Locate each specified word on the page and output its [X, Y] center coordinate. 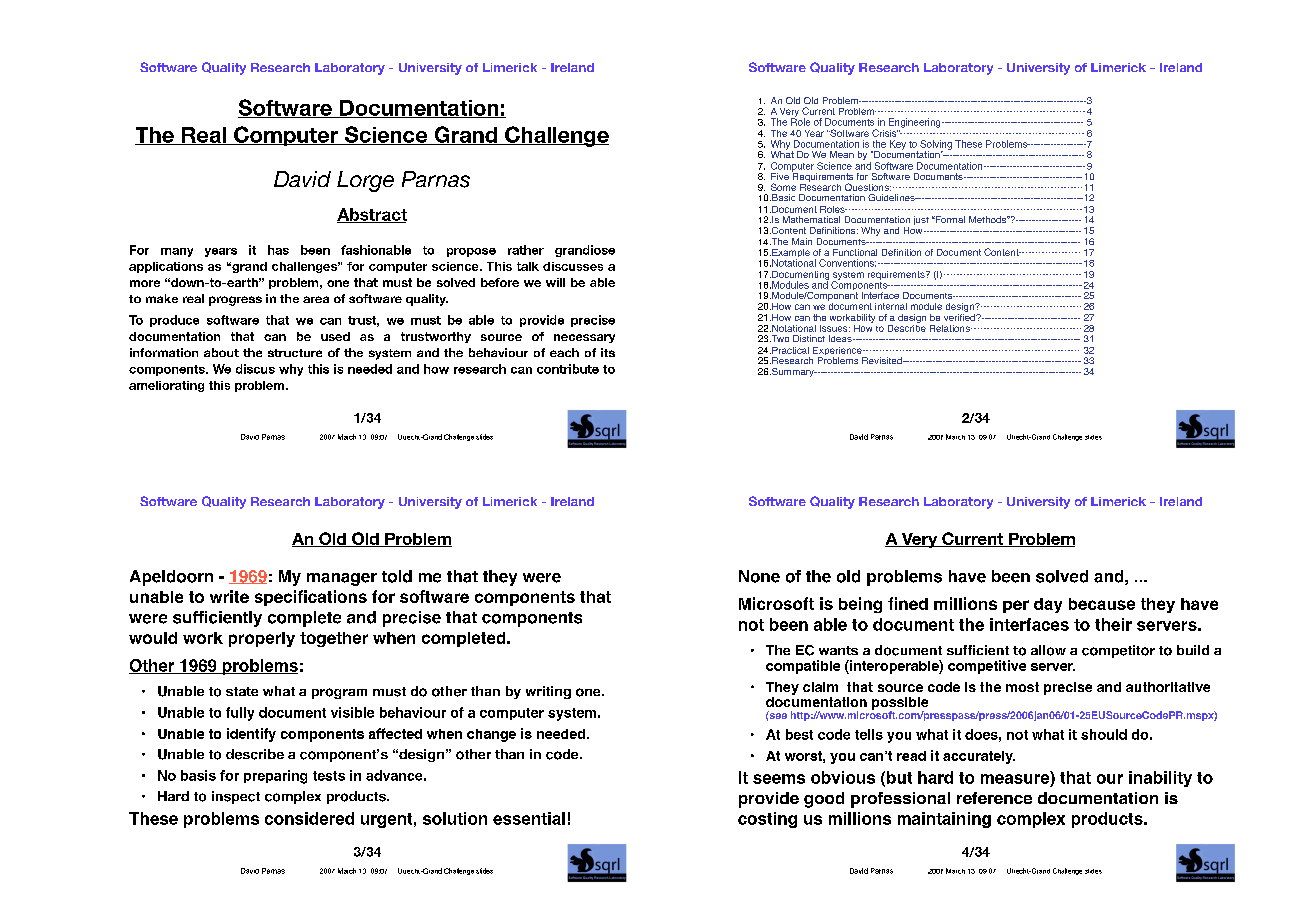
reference [994, 798]
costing [767, 820]
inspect [236, 797]
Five [780, 176]
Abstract [372, 215]
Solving [936, 146]
